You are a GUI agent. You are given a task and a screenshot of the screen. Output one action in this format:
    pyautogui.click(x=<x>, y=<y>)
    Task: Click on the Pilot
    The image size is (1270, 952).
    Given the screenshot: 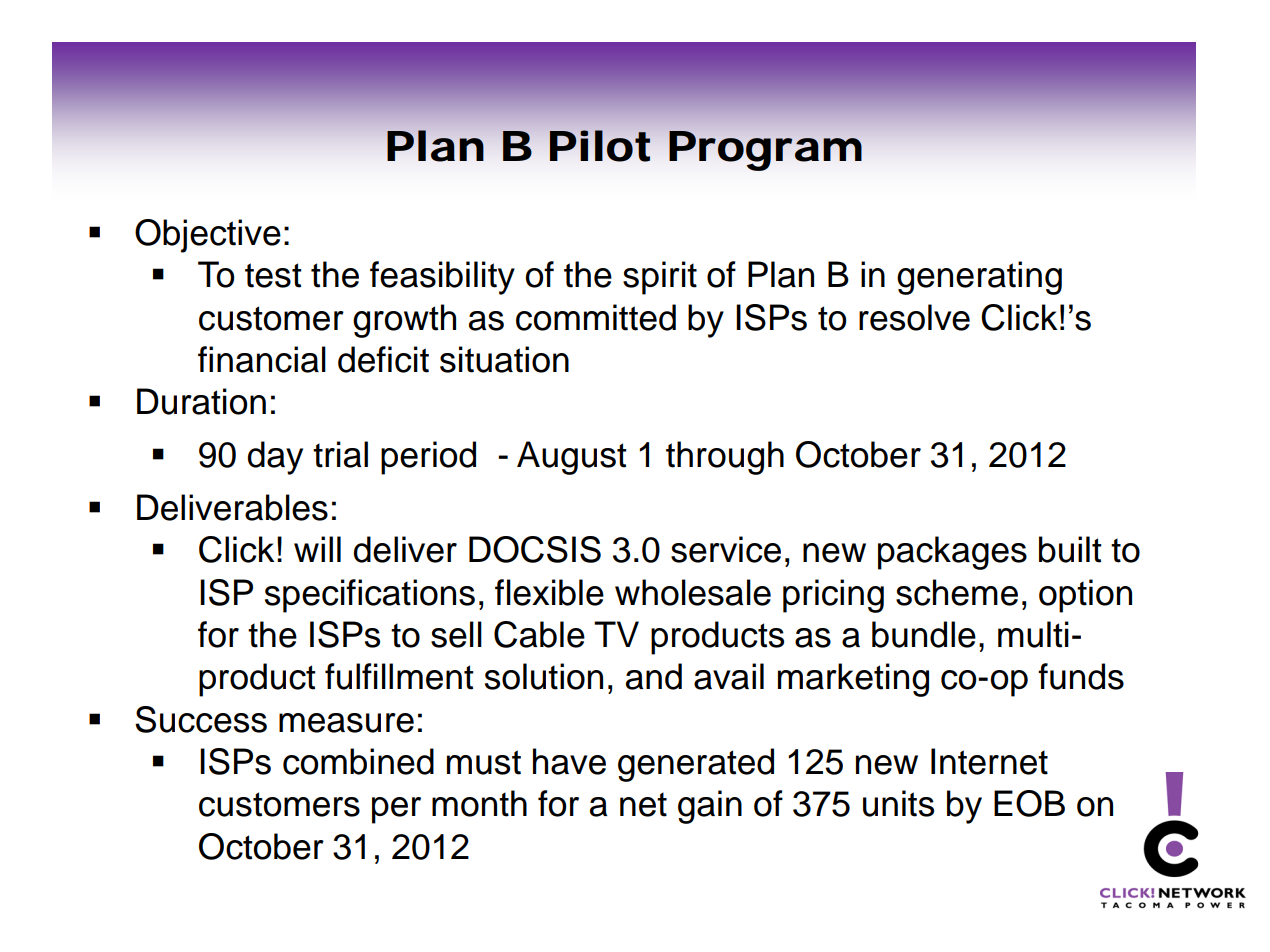 What is the action you would take?
    pyautogui.click(x=600, y=146)
